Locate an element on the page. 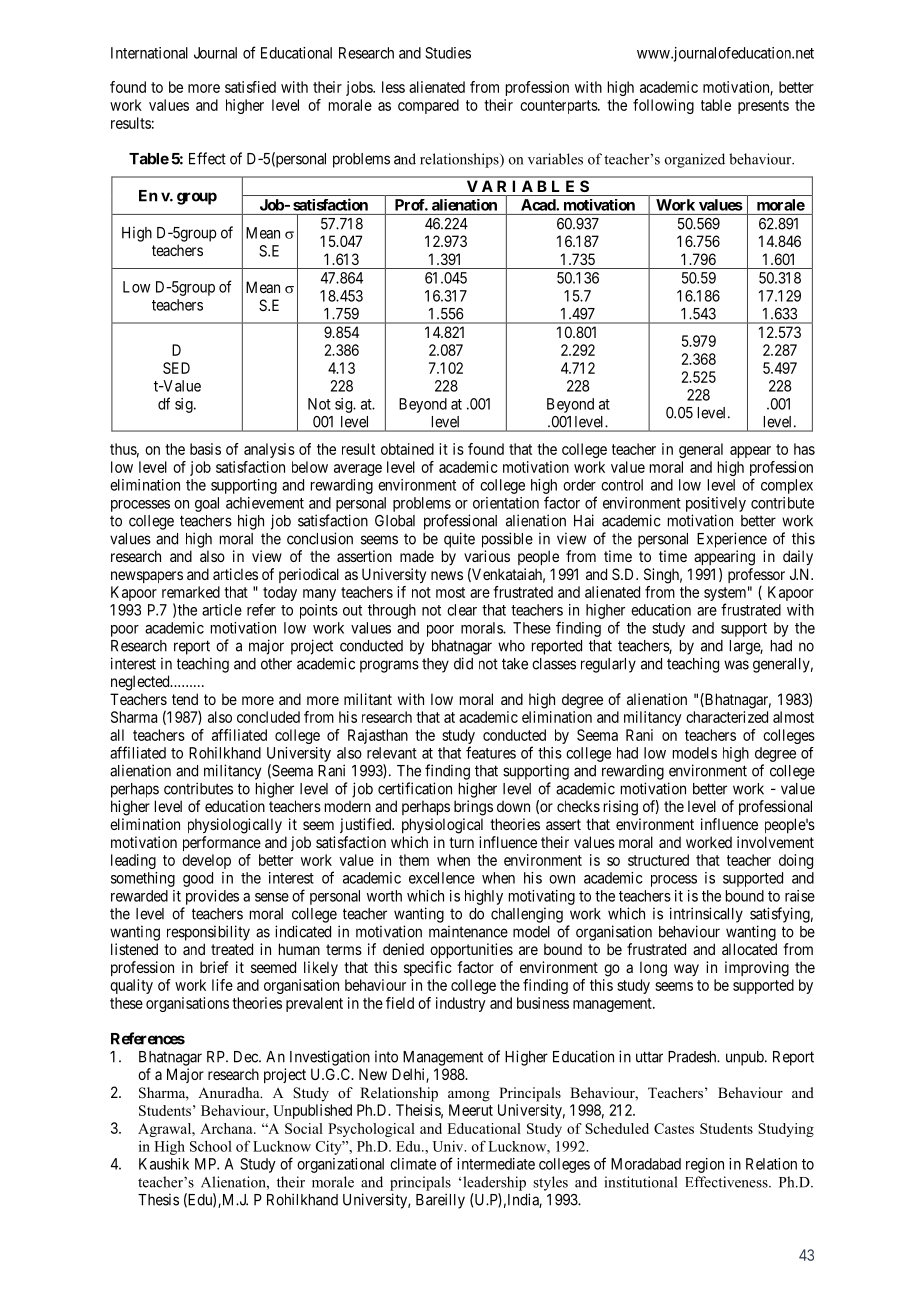 The image size is (924, 1308). provides is located at coordinates (212, 897).
